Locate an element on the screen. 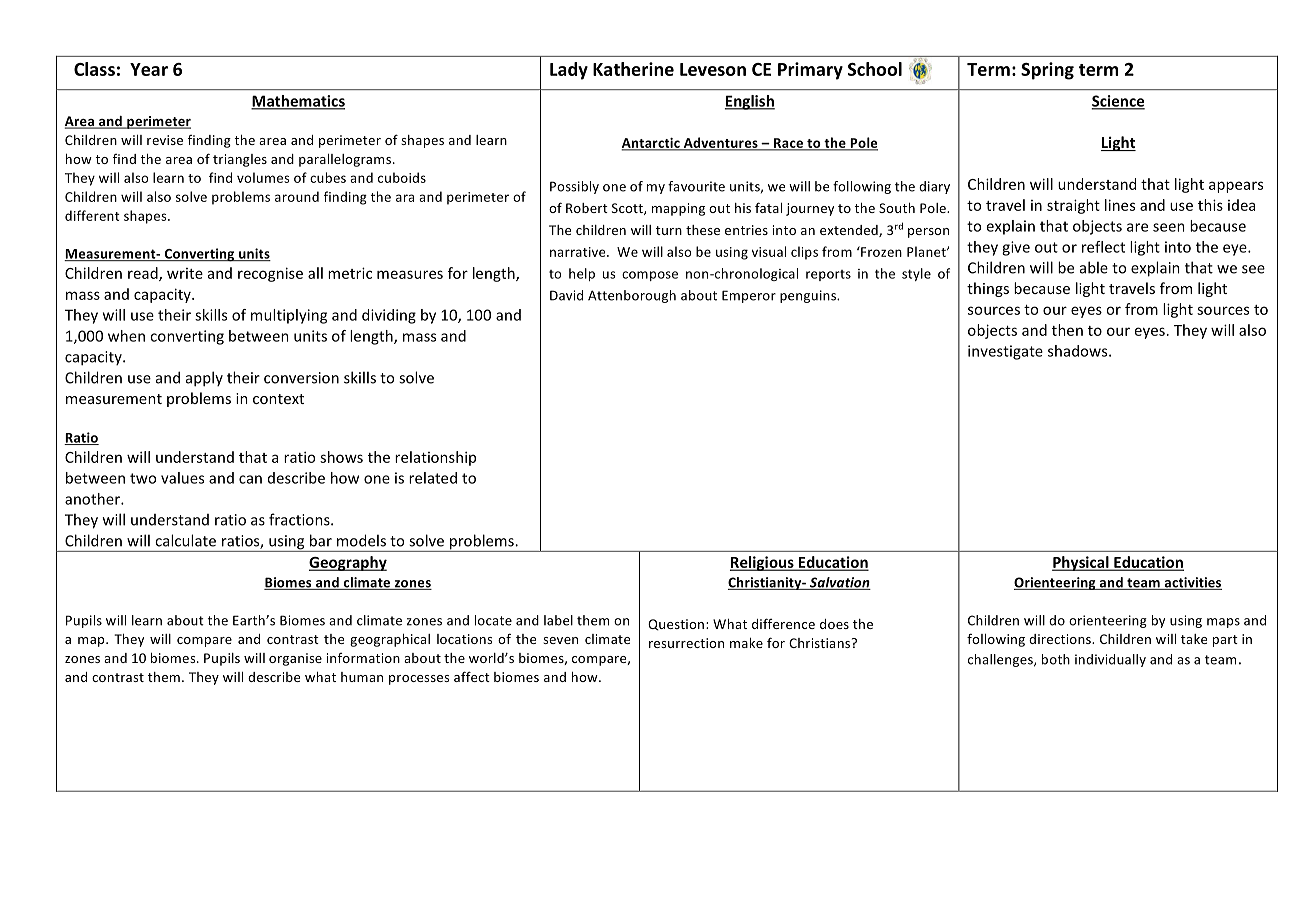 The width and height of the screenshot is (1308, 924). resurrection is located at coordinates (686, 643).
